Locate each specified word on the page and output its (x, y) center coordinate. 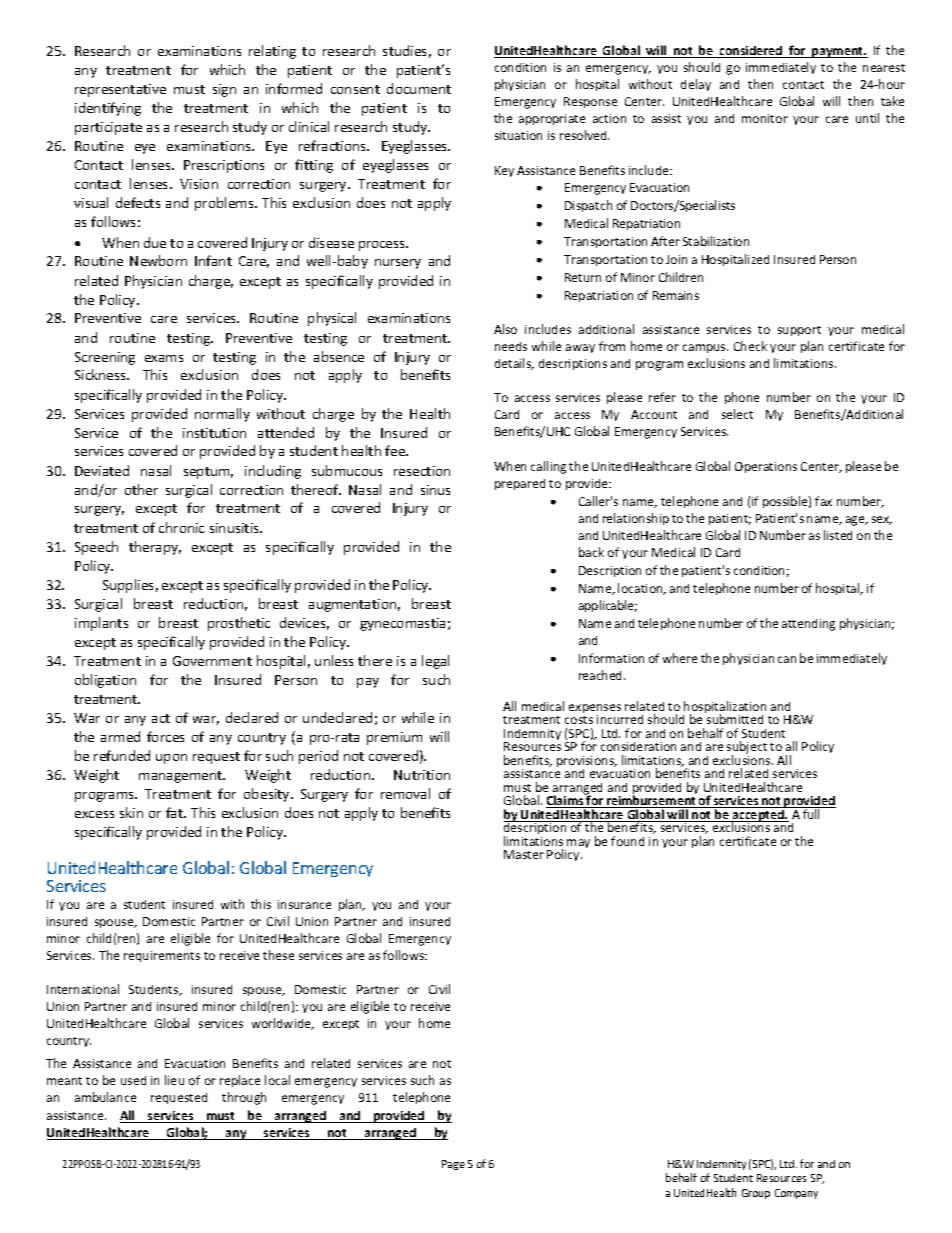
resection (422, 471)
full (812, 813)
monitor (765, 118)
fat (176, 812)
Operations (766, 467)
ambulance (105, 1097)
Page (453, 1165)
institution (214, 433)
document (419, 88)
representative (120, 90)
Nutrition (422, 775)
